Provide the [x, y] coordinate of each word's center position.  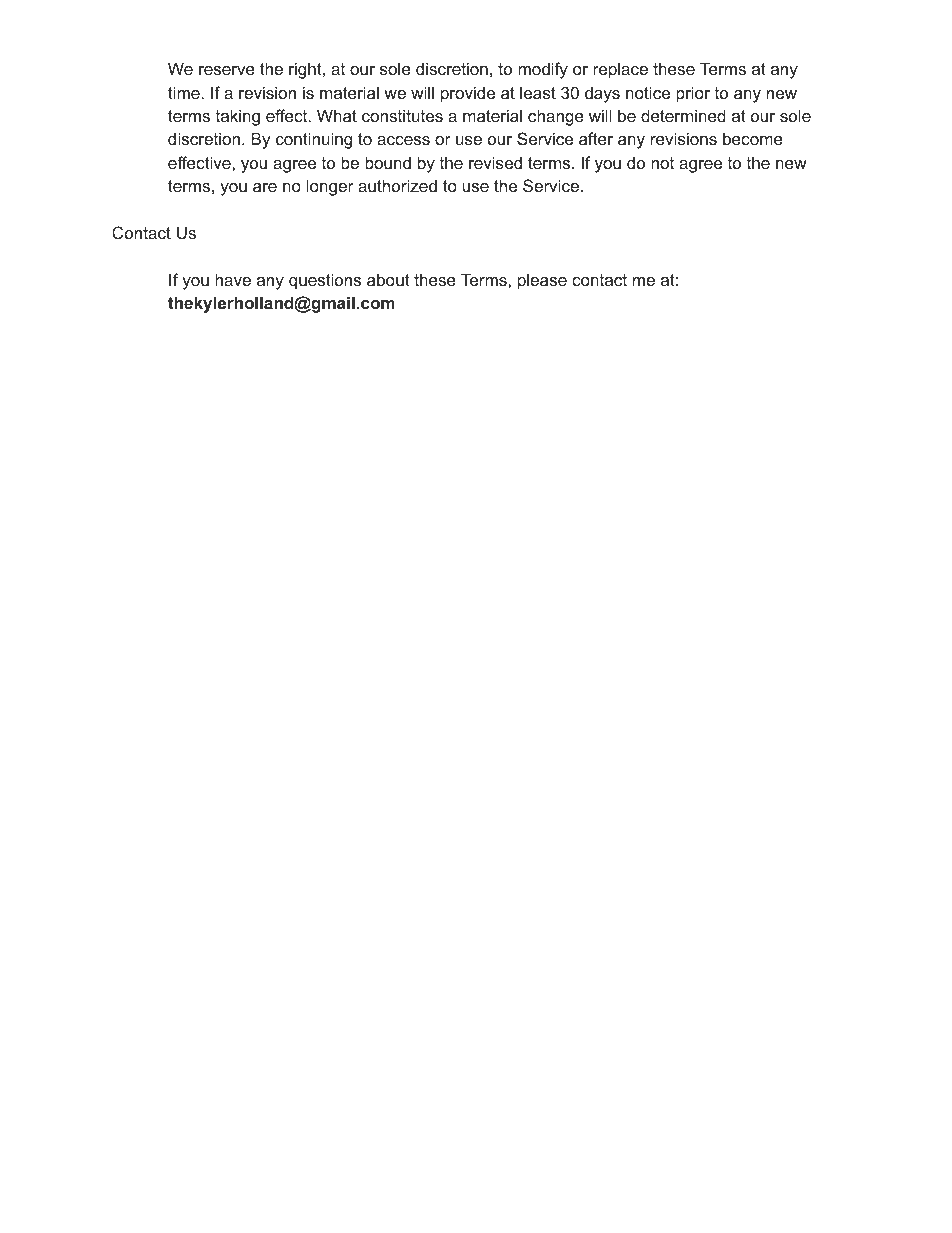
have [233, 279]
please [542, 281]
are [265, 187]
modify [543, 70]
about [388, 279]
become [753, 138]
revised [495, 162]
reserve [227, 70]
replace [620, 70]
